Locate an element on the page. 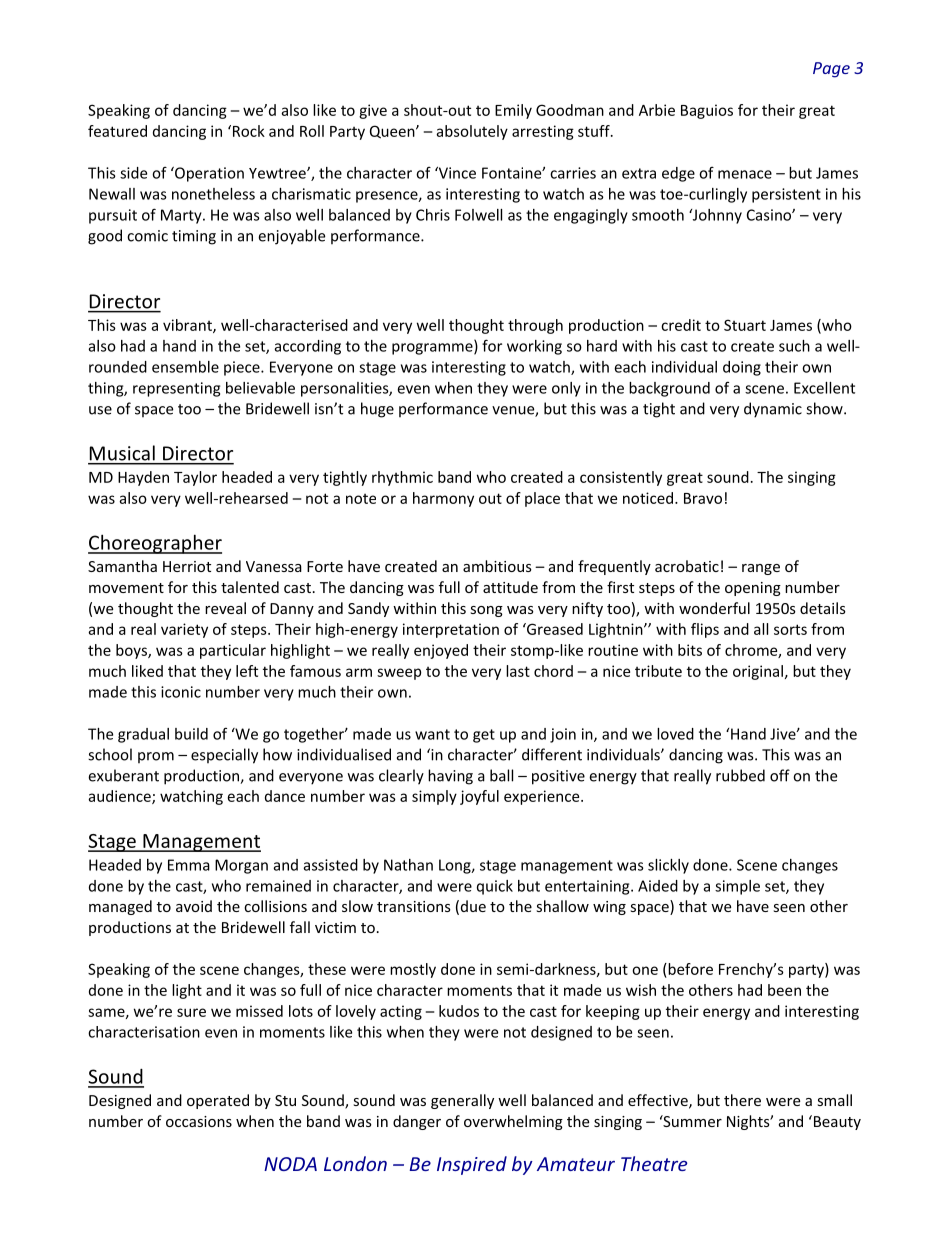 Image resolution: width=952 pixels, height=1233 pixels. there is located at coordinates (742, 1100).
